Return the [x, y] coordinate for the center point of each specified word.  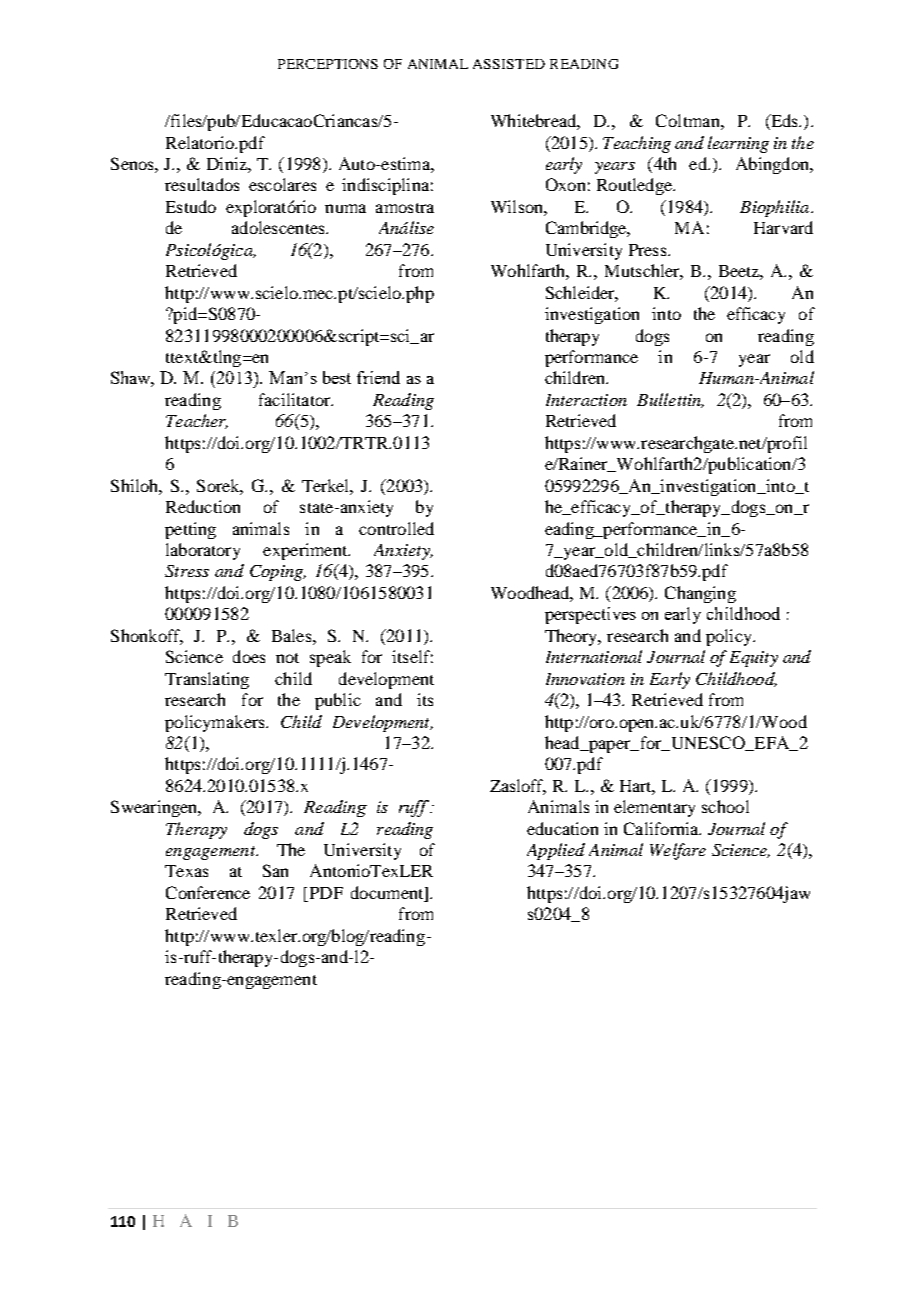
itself [412, 656]
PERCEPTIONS [328, 64]
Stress [187, 571]
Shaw [132, 379]
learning [738, 144]
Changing [700, 594]
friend [378, 377]
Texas [186, 871]
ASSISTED [509, 64]
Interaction [586, 400]
